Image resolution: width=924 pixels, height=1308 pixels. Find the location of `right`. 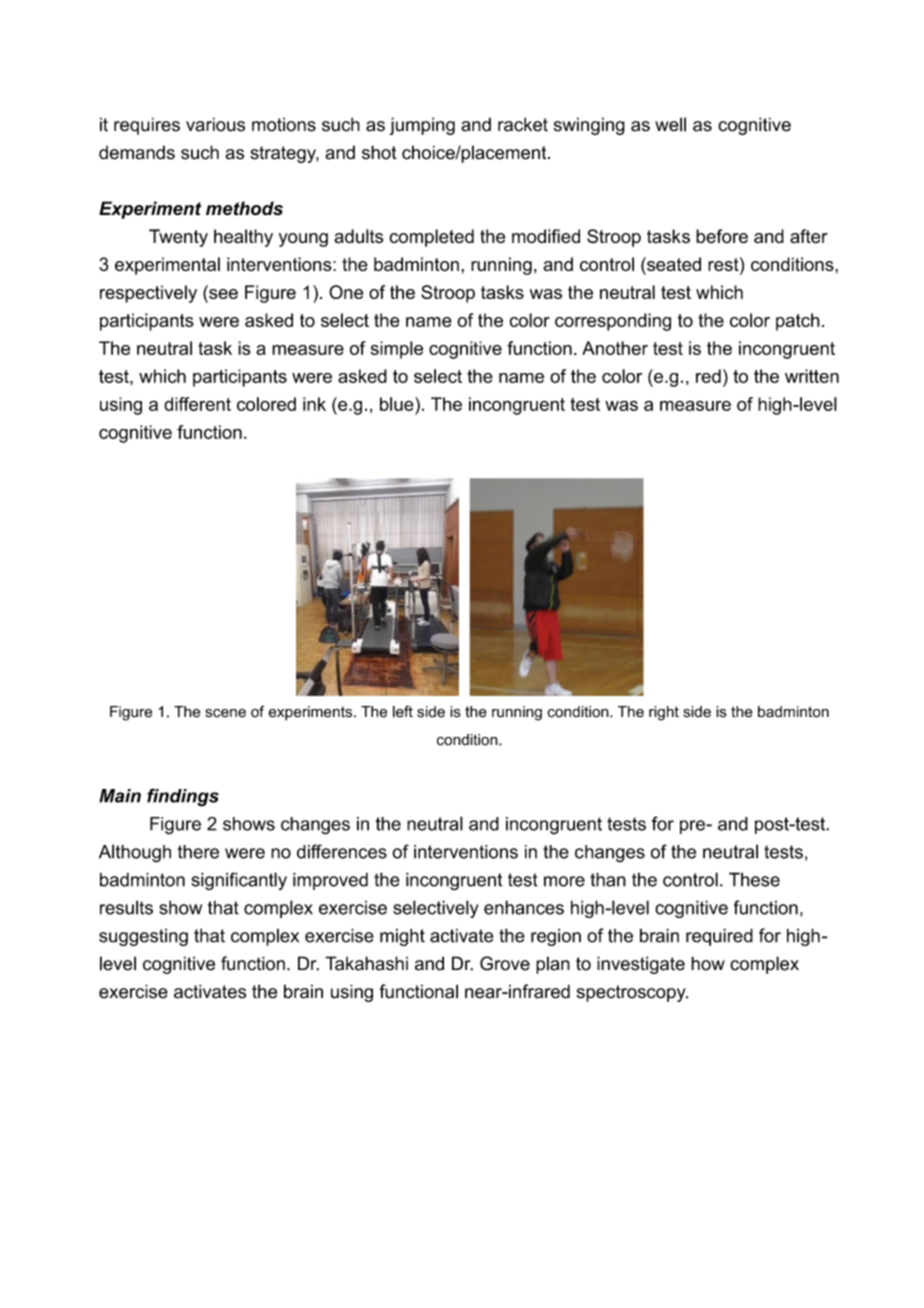

right is located at coordinates (664, 713).
